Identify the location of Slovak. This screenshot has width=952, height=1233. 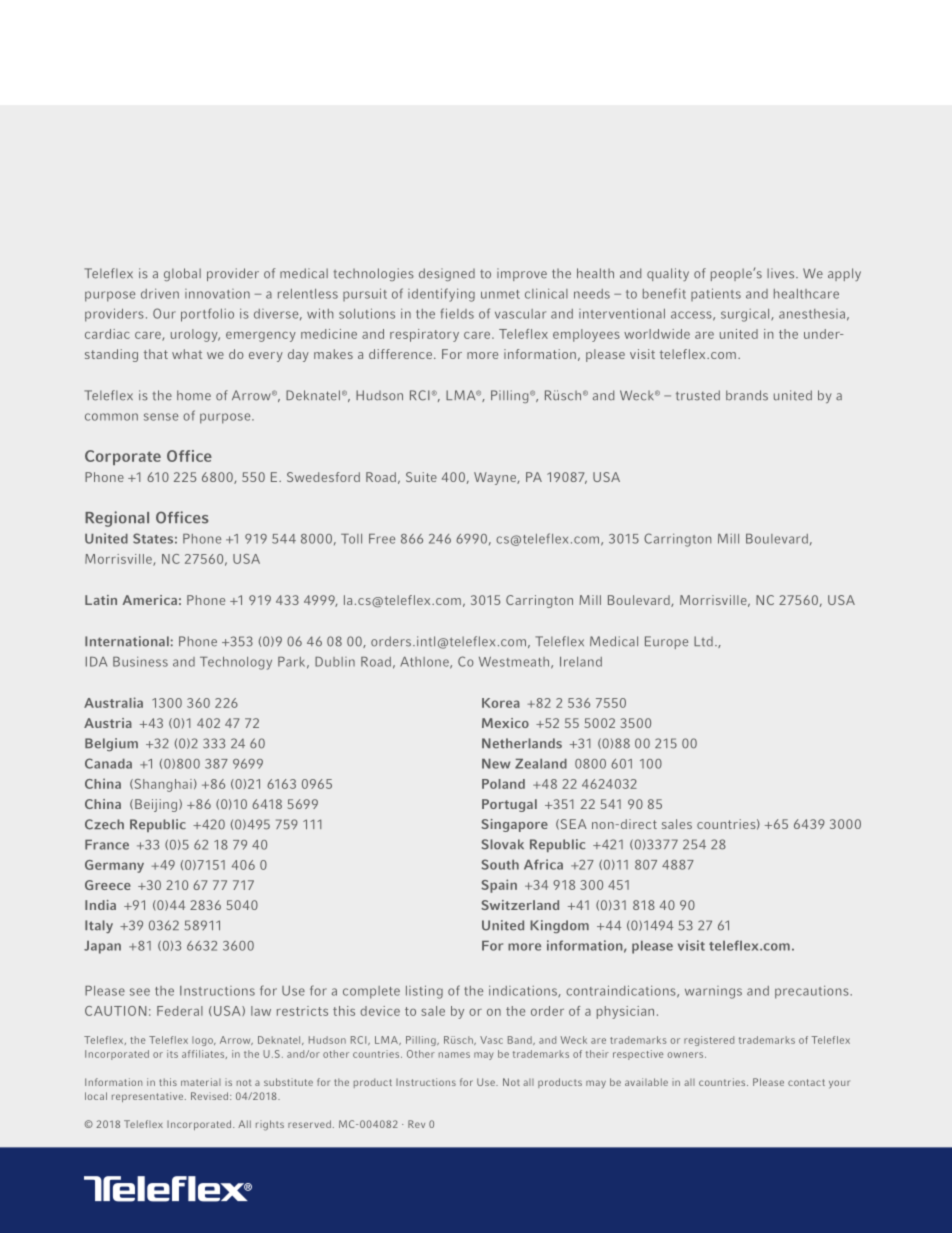
(503, 844).
